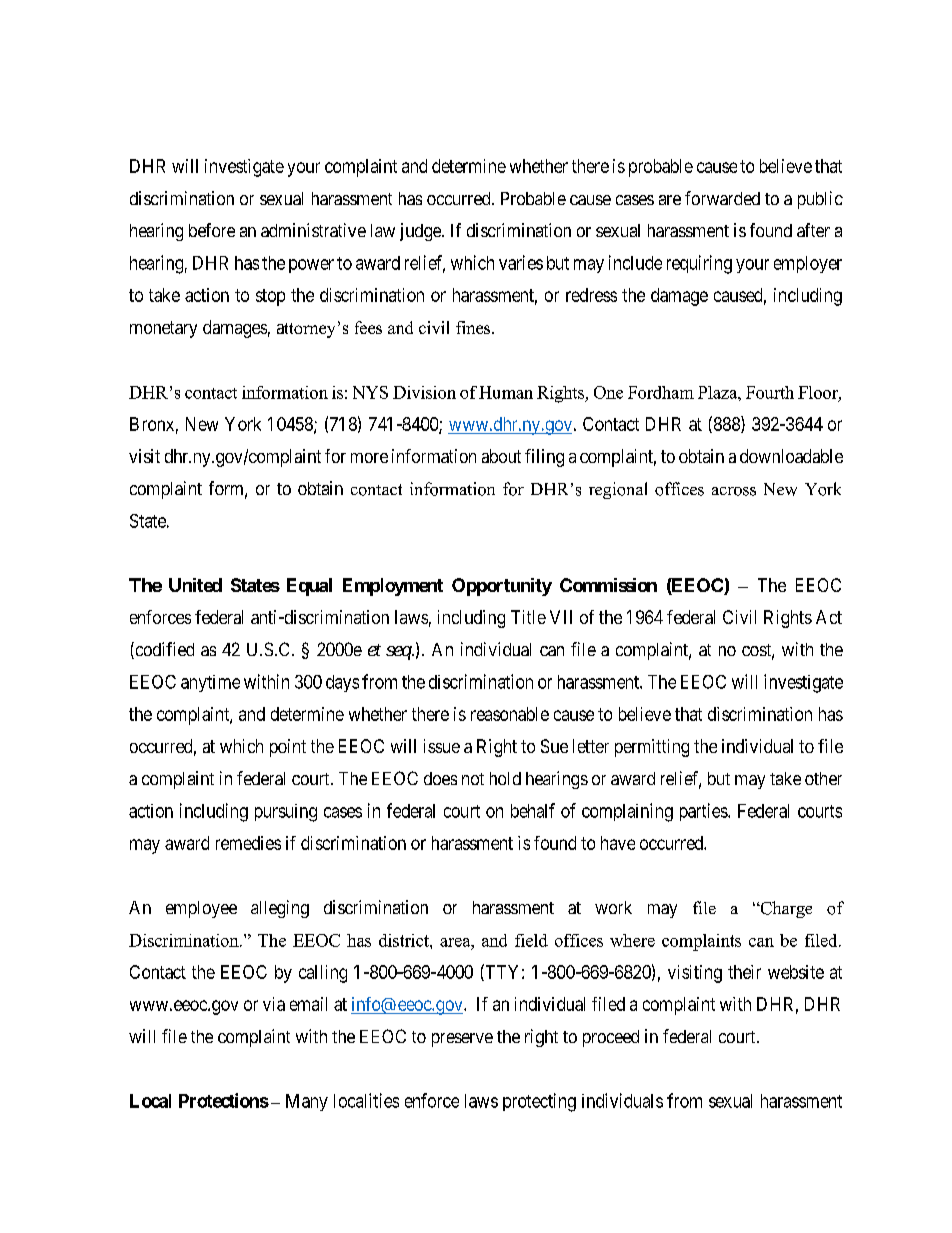  Describe the element at coordinates (248, 843) in the image. I see `remedies` at that location.
